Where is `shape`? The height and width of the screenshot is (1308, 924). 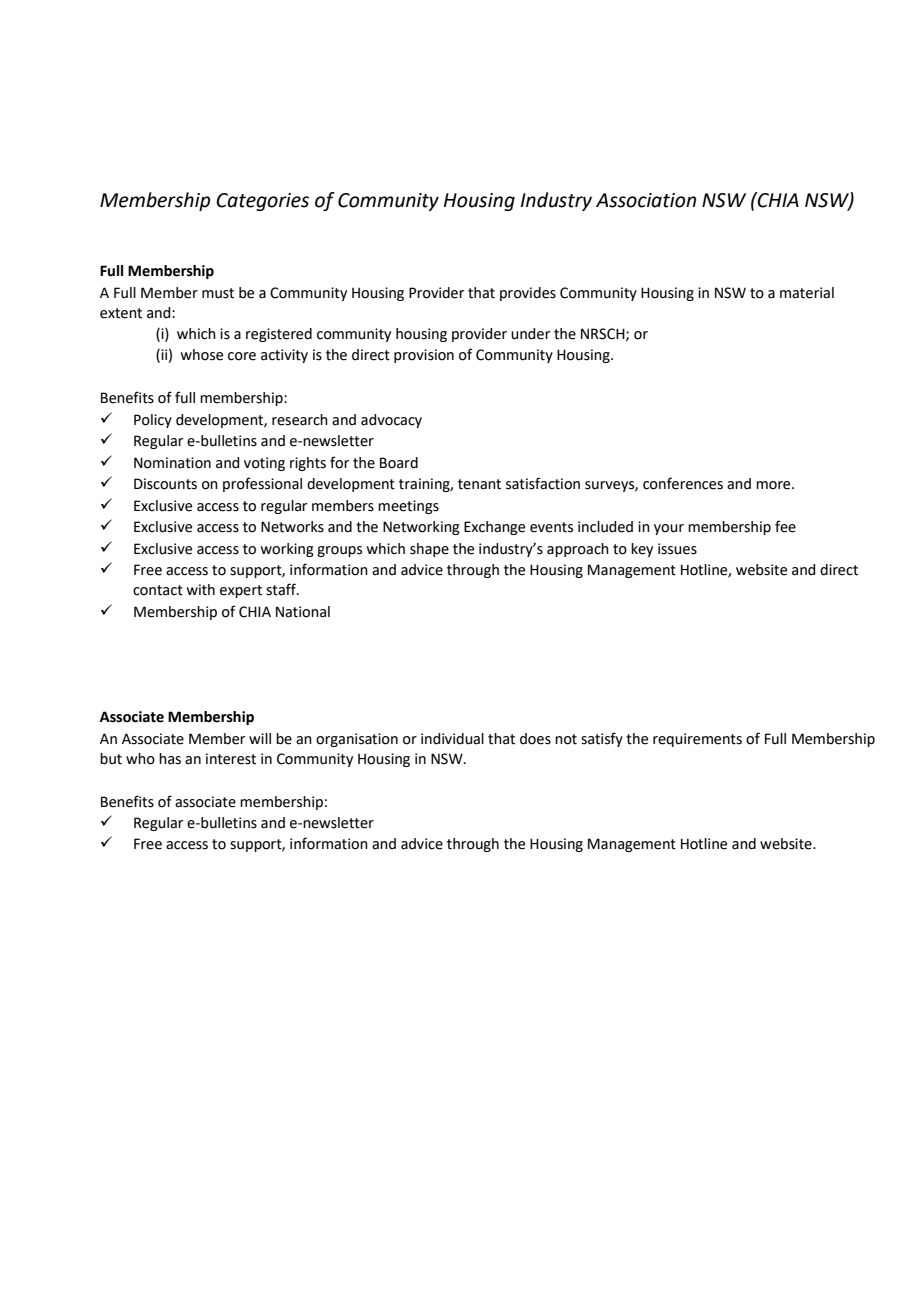 shape is located at coordinates (429, 550).
